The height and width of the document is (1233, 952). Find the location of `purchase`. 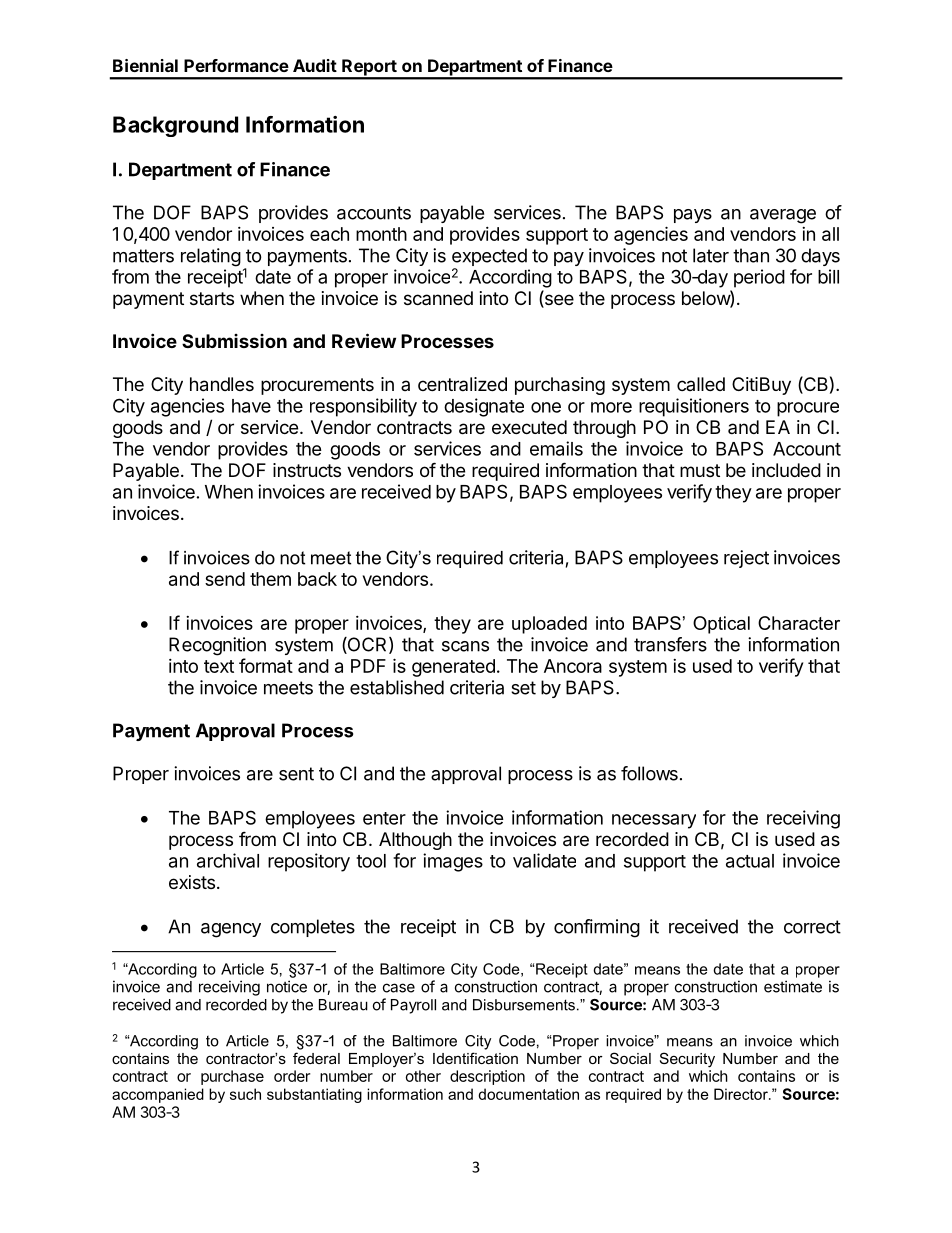

purchase is located at coordinates (232, 1077).
